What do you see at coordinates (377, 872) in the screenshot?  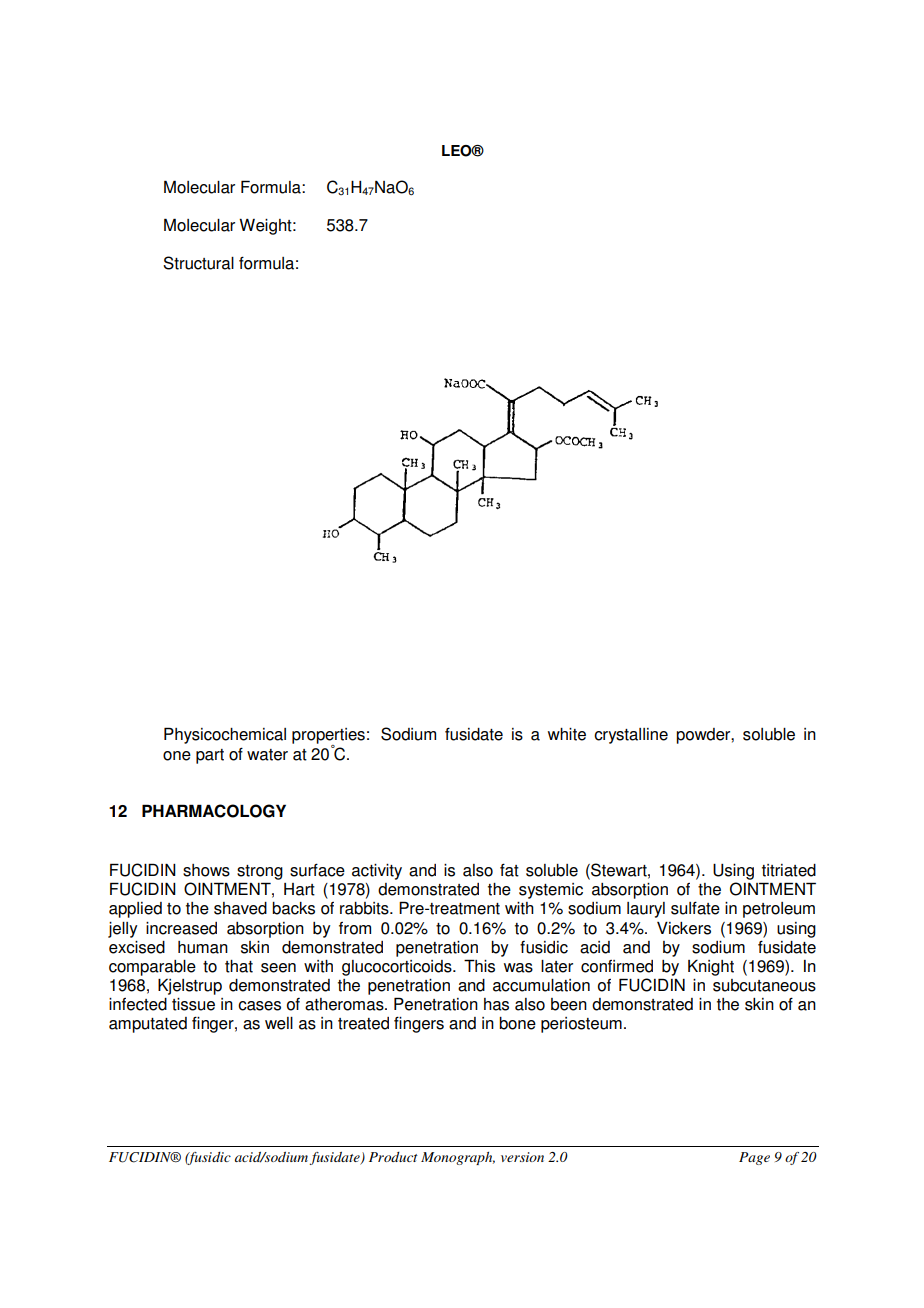 I see `activity` at bounding box center [377, 872].
